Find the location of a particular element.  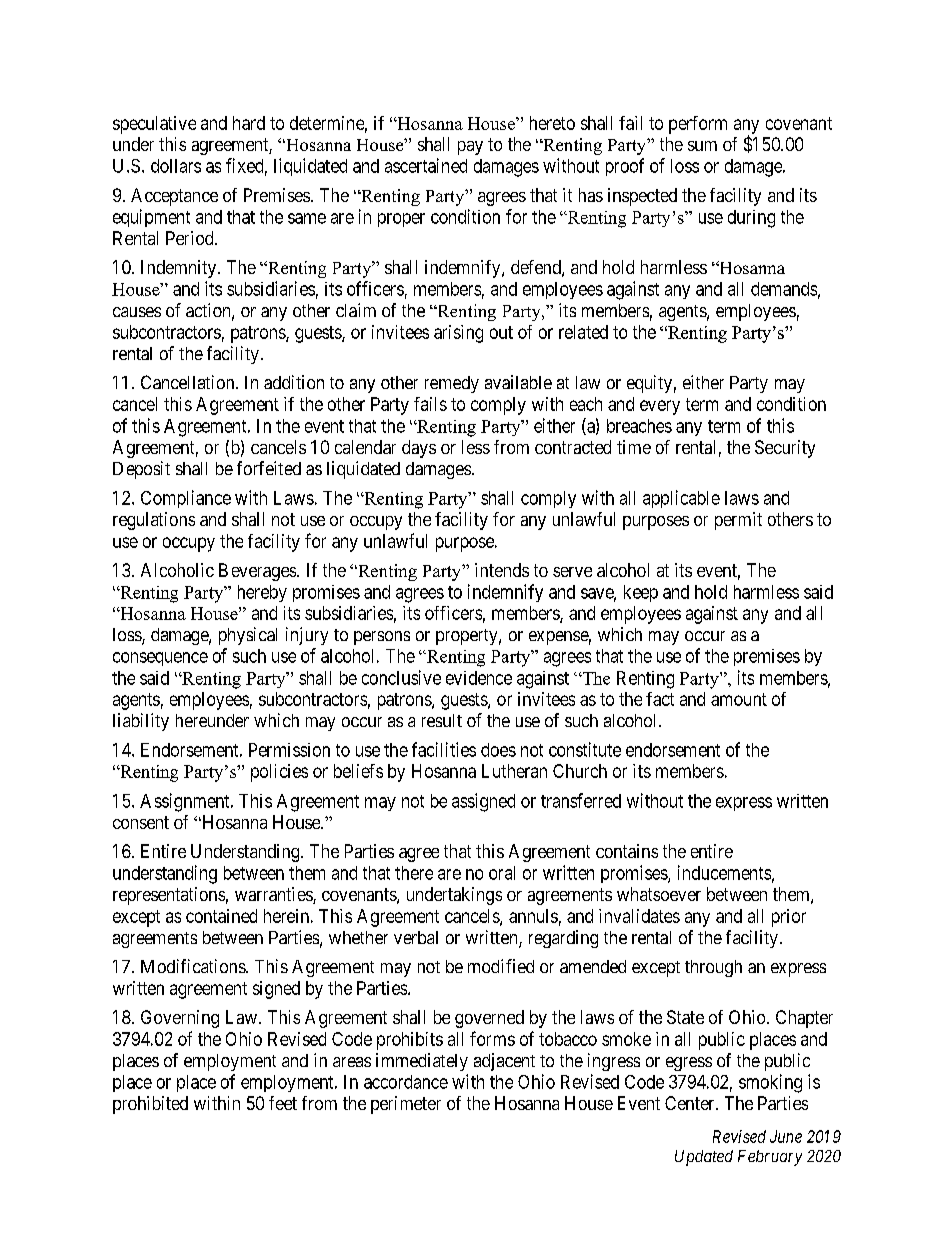

perimeter is located at coordinates (406, 1105).
